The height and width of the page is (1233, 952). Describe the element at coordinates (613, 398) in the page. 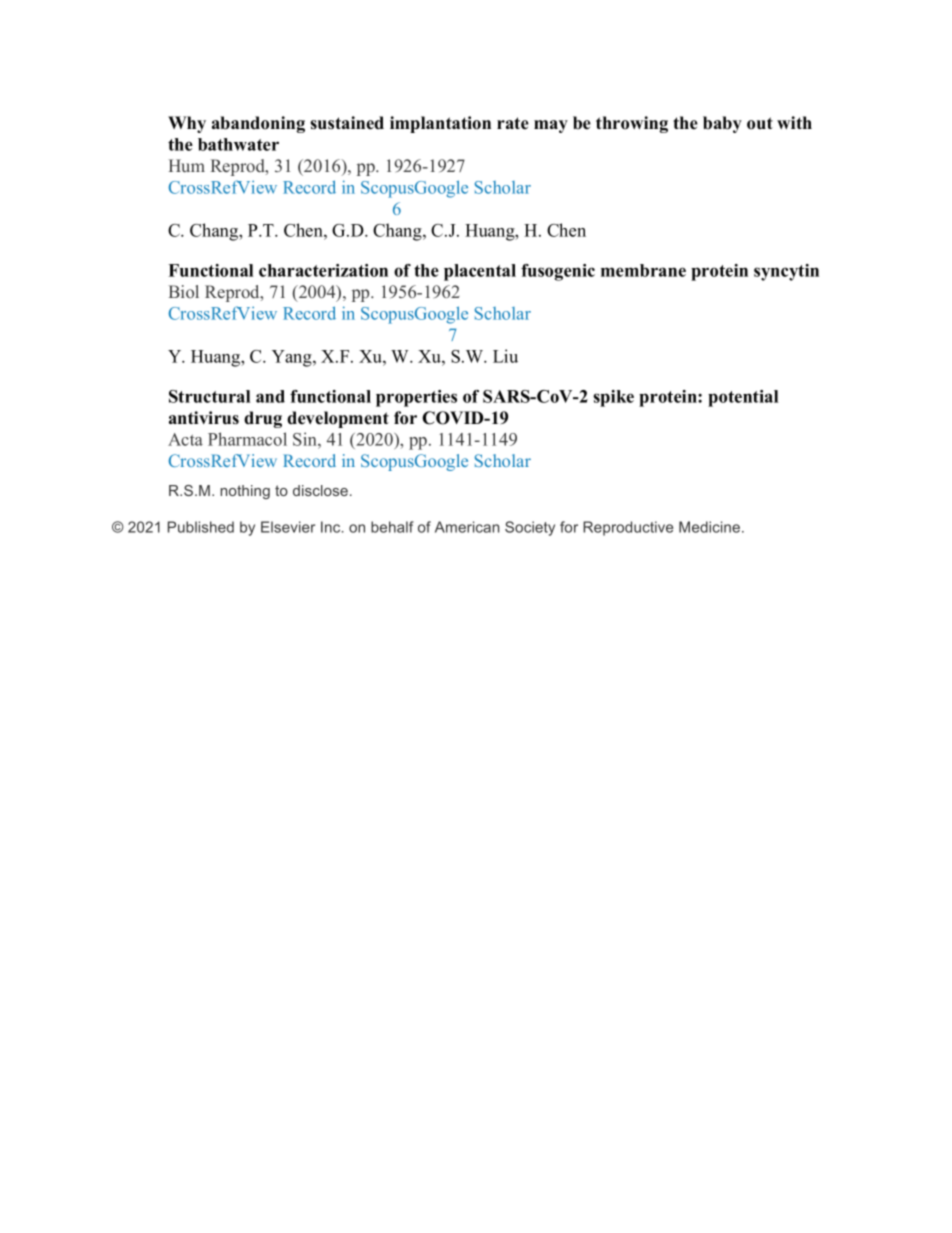

I see `spike` at that location.
